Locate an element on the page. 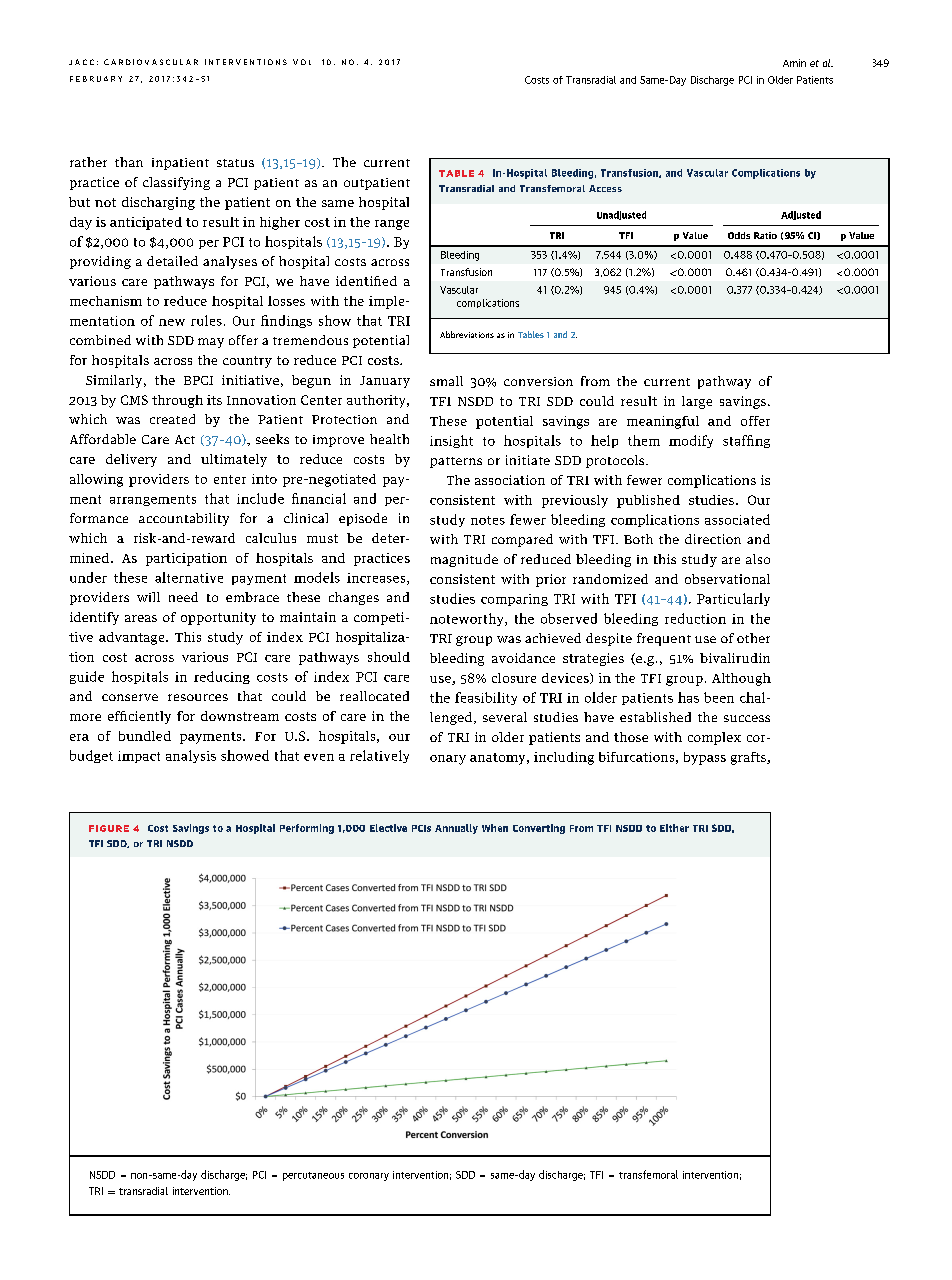 This page has width=952, height=1280. Annually is located at coordinates (456, 829).
